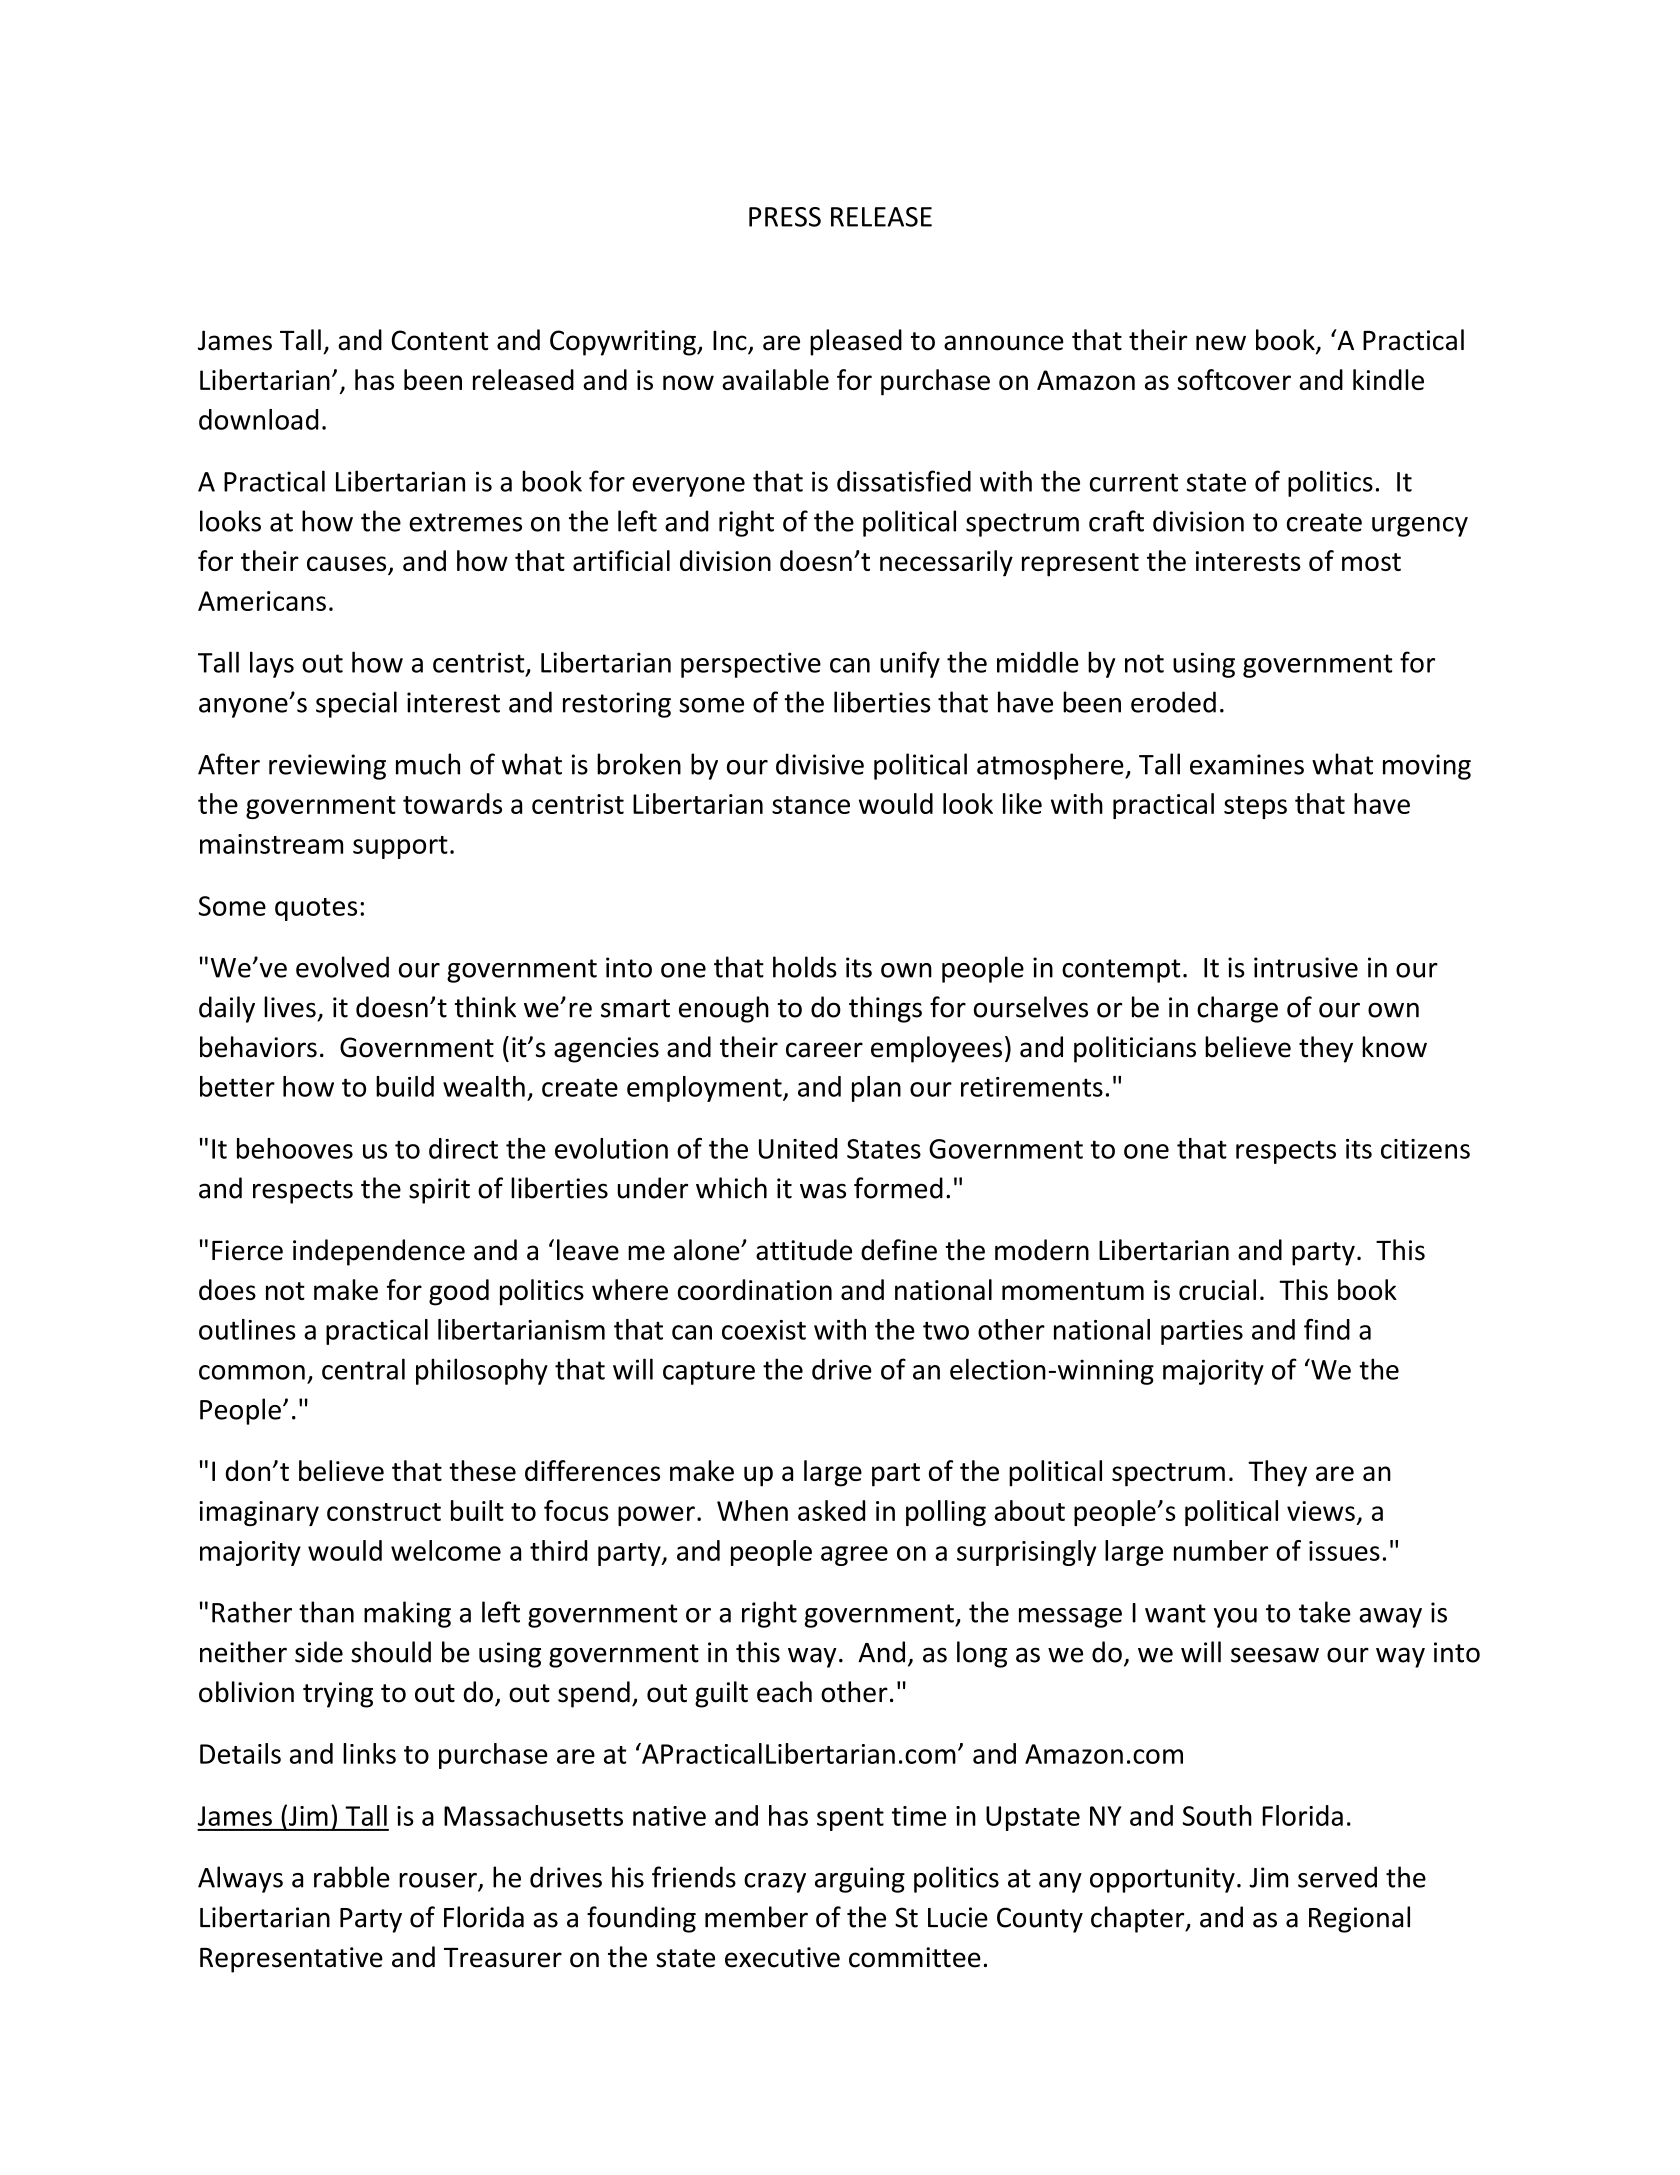 This page has height=2175, width=1680. Describe the element at coordinates (785, 217) in the page. I see `PRESS` at that location.
